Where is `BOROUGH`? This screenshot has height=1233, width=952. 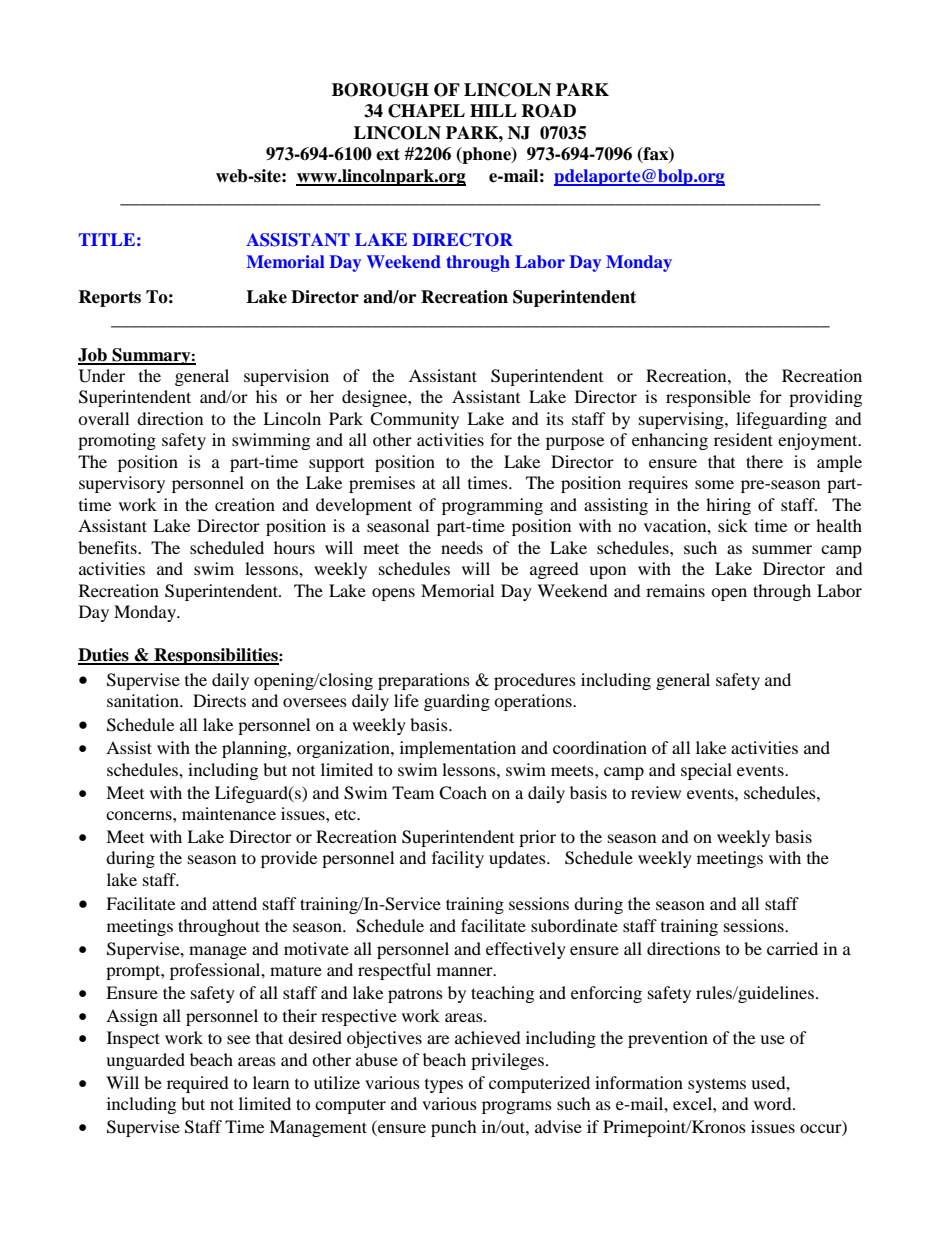 BOROUGH is located at coordinates (380, 90).
